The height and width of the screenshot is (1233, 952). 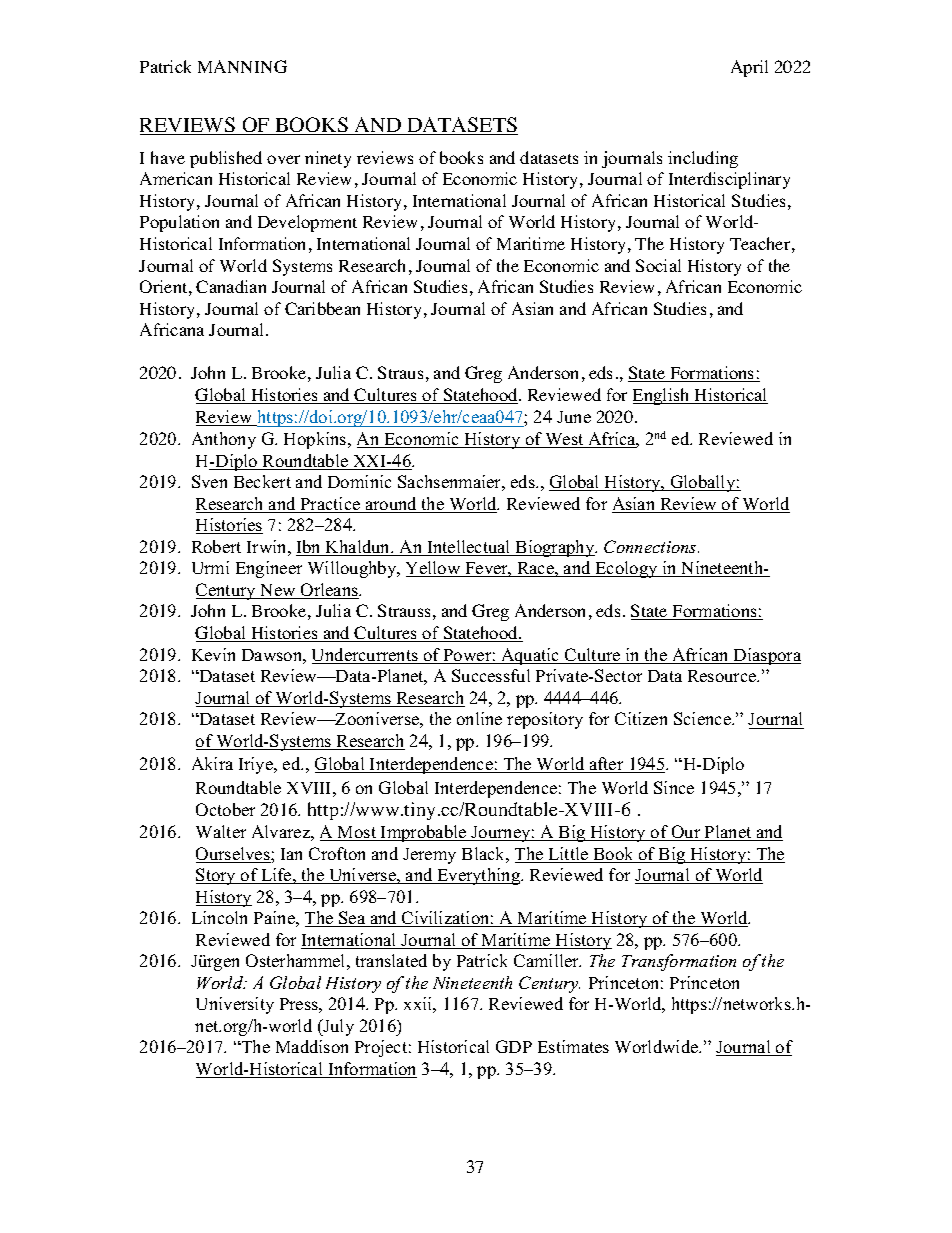 What do you see at coordinates (225, 809) in the screenshot?
I see `October` at bounding box center [225, 809].
